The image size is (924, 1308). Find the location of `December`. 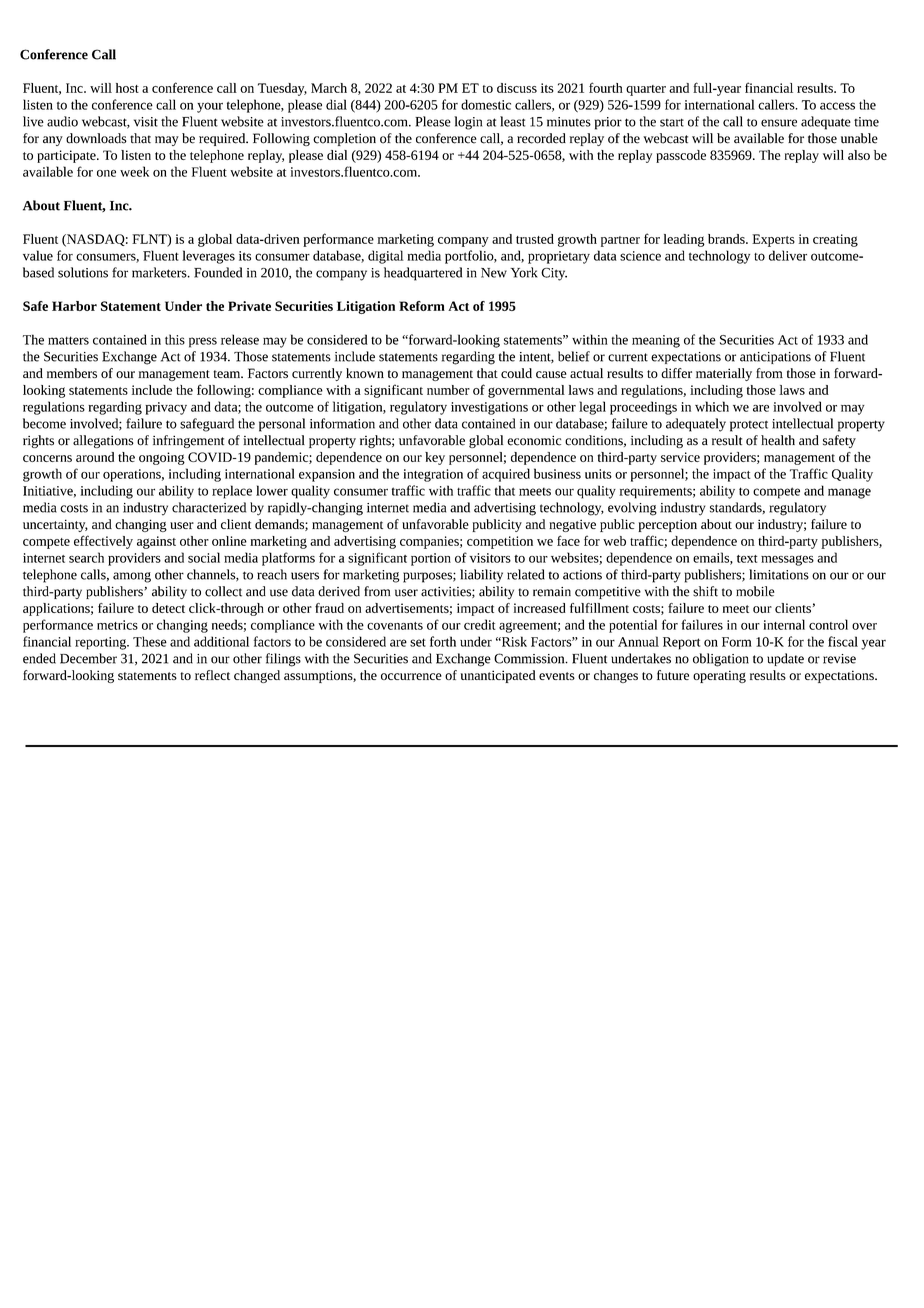

December is located at coordinates (88, 658).
